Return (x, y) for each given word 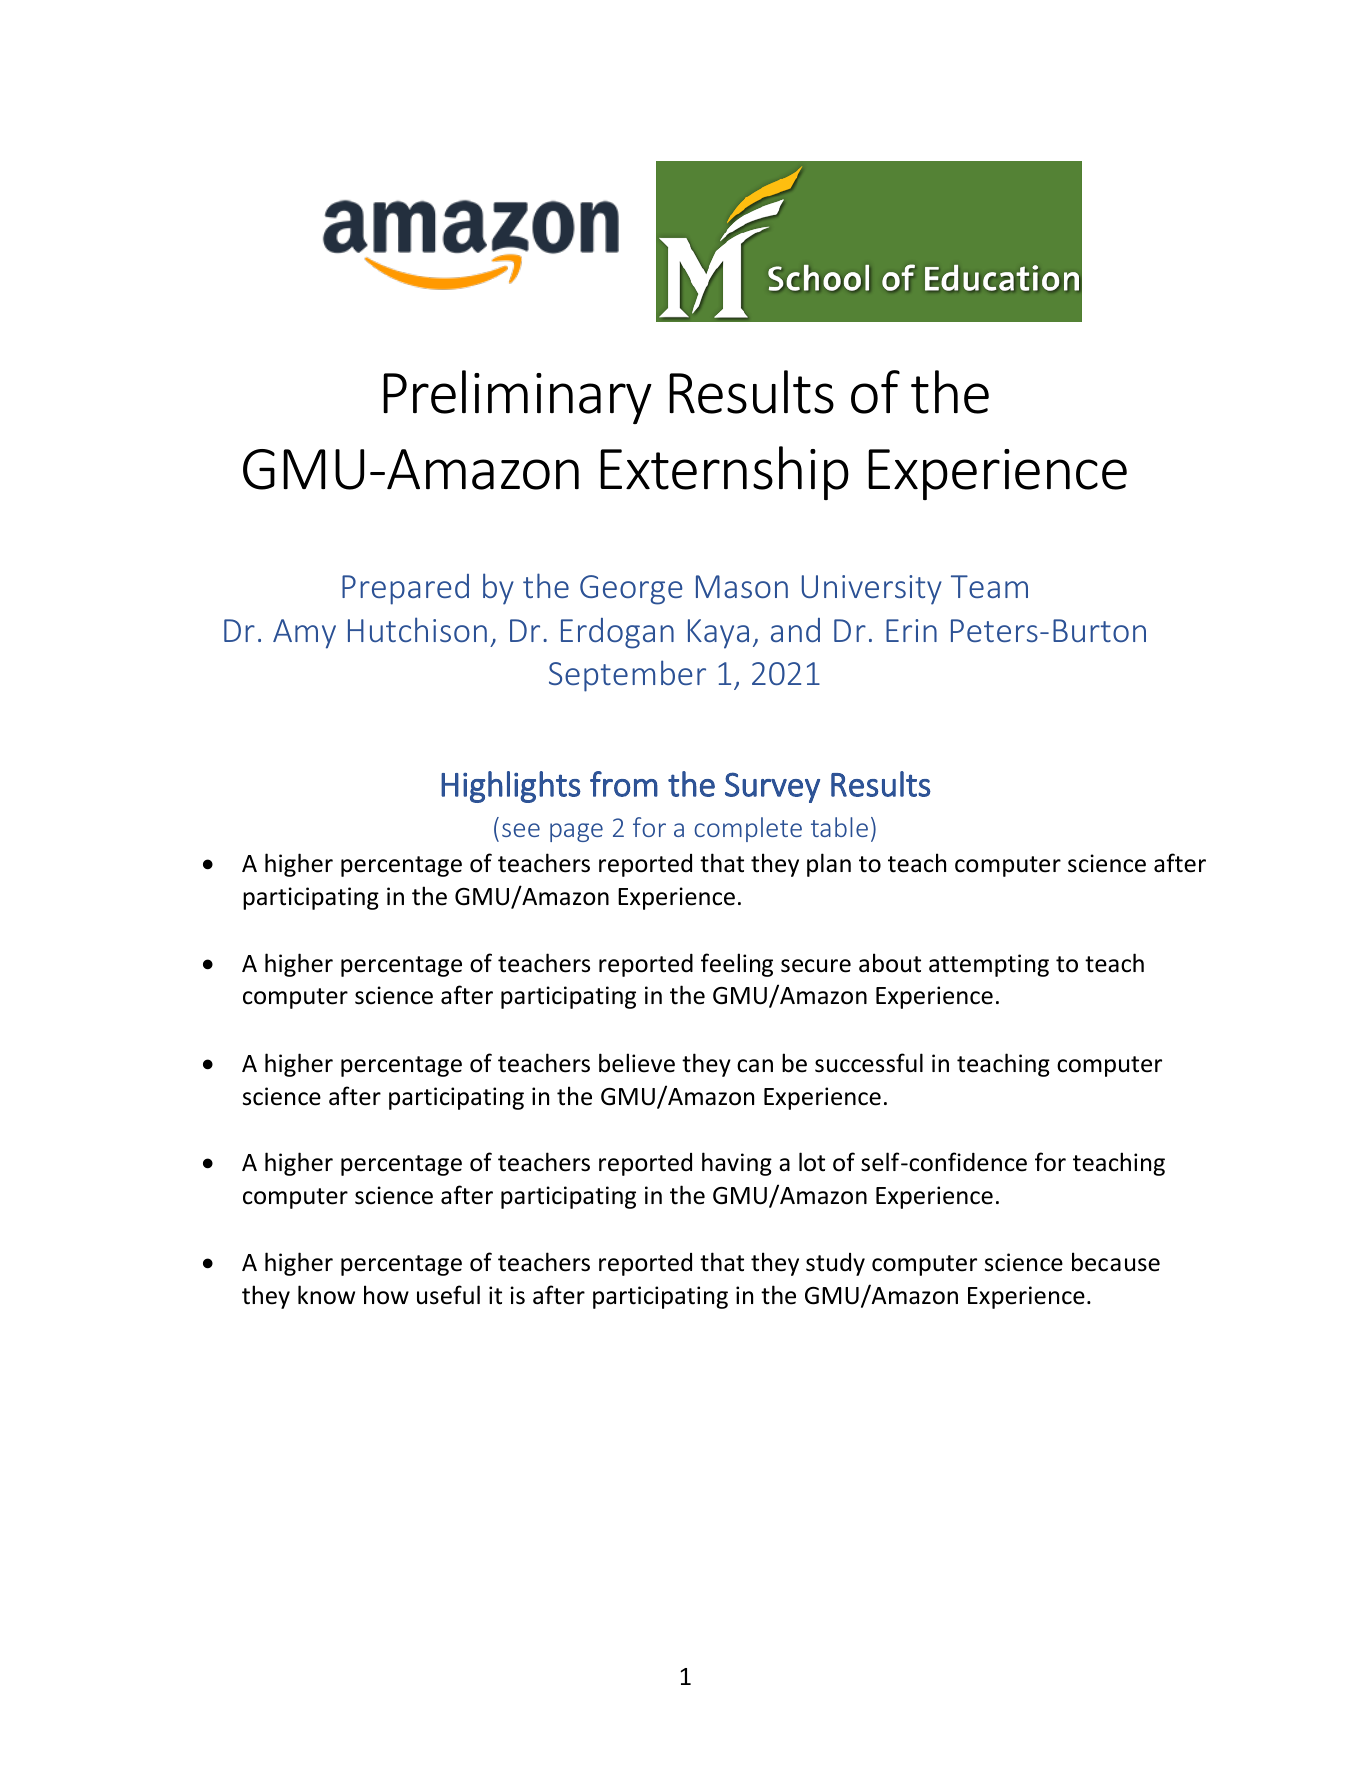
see (521, 830)
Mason (742, 586)
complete (748, 829)
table (839, 827)
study (835, 1264)
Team (989, 586)
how (386, 1295)
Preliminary (517, 397)
